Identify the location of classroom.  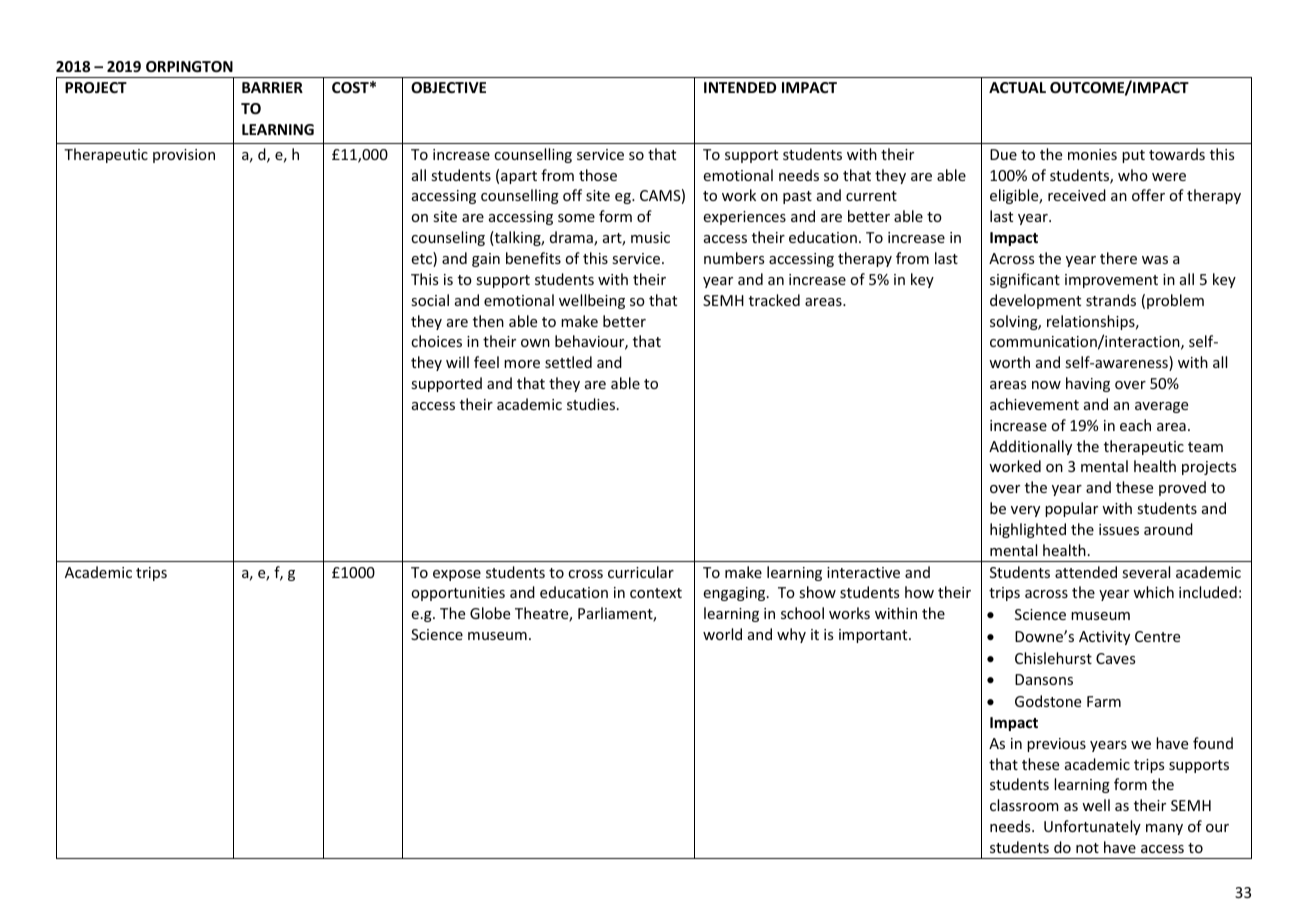
(1024, 805).
